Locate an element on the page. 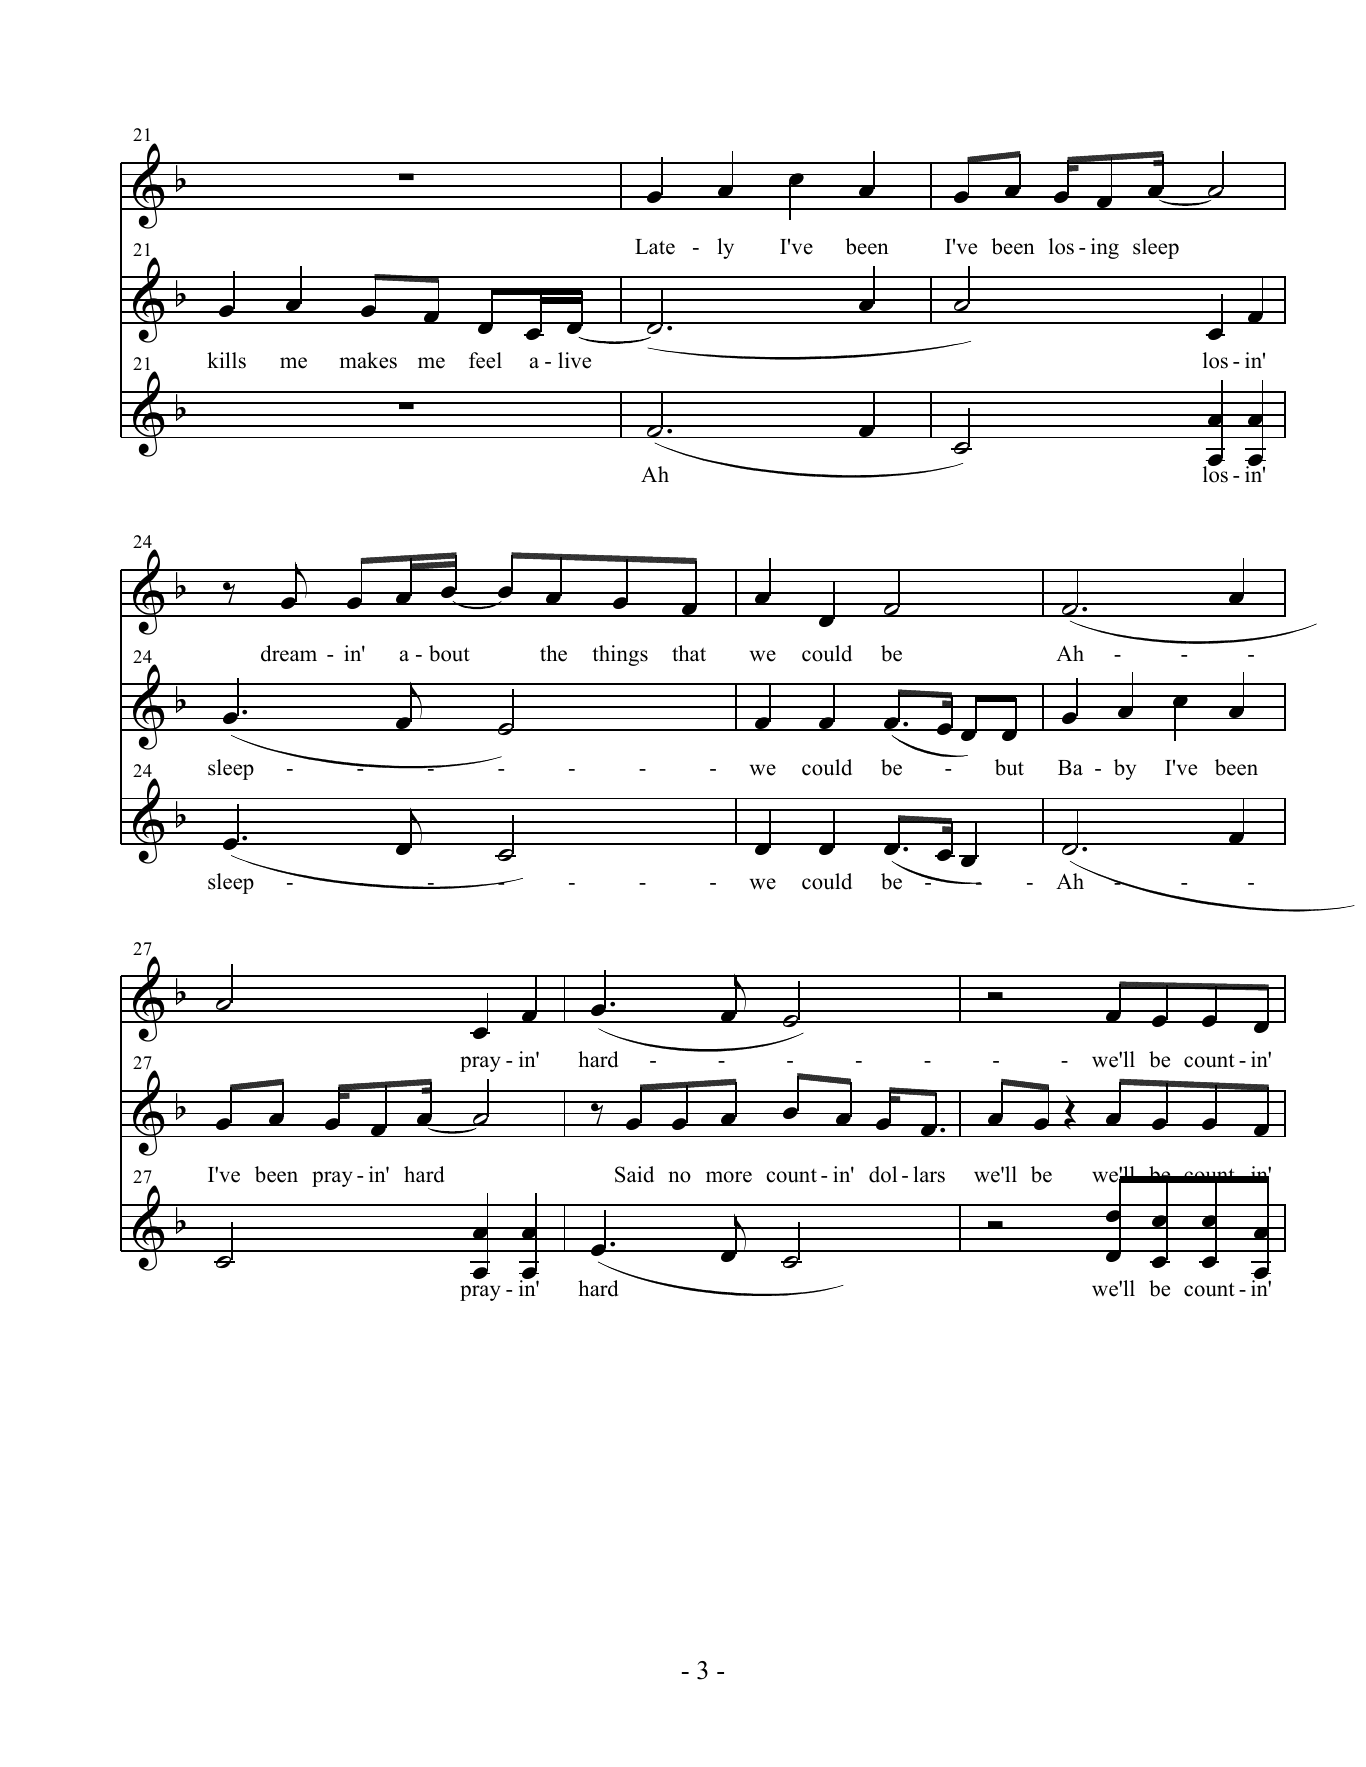 Image resolution: width=1366 pixels, height=1767 pixels. that is located at coordinates (689, 653).
